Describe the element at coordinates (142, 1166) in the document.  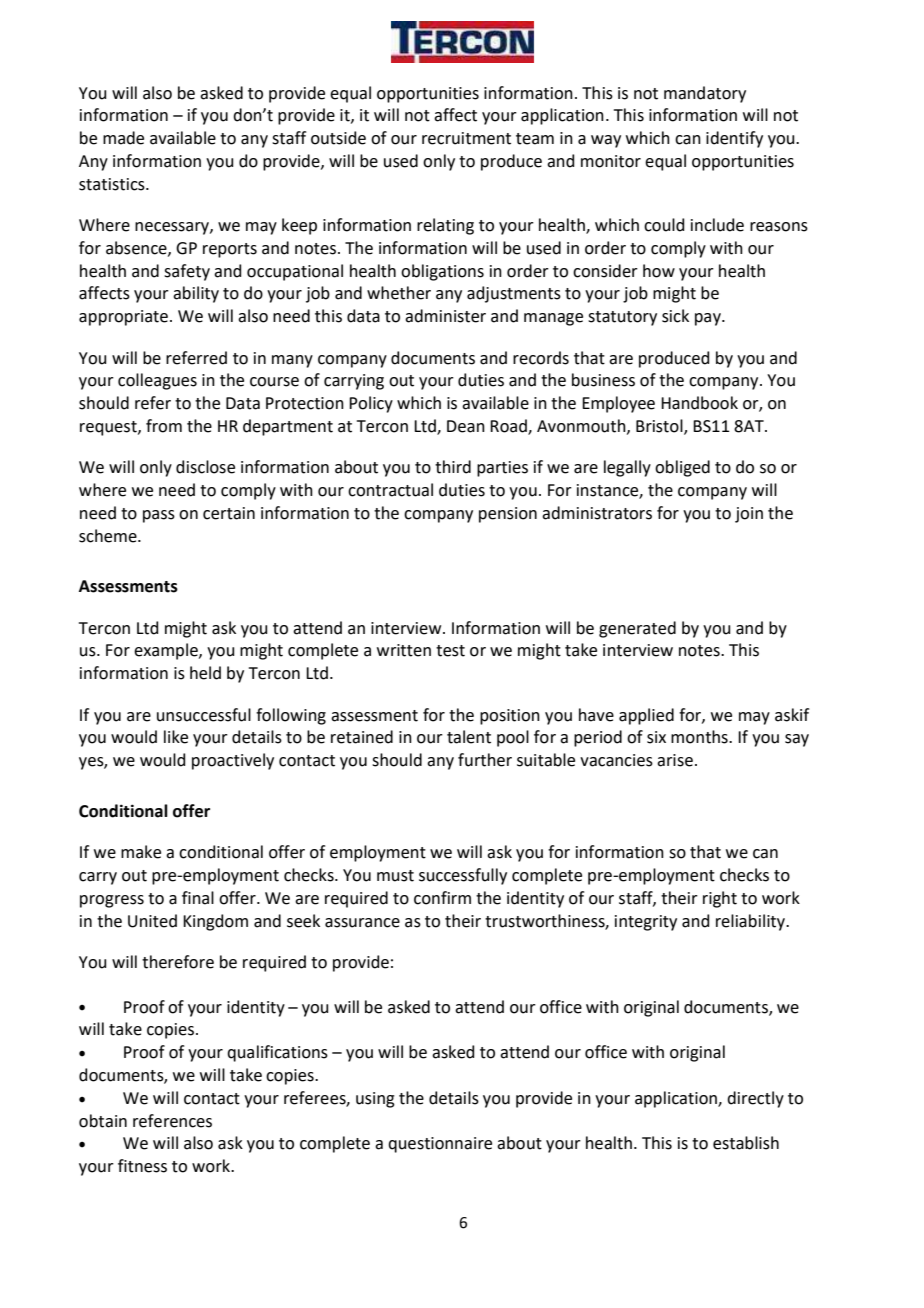
I see `fitness` at that location.
